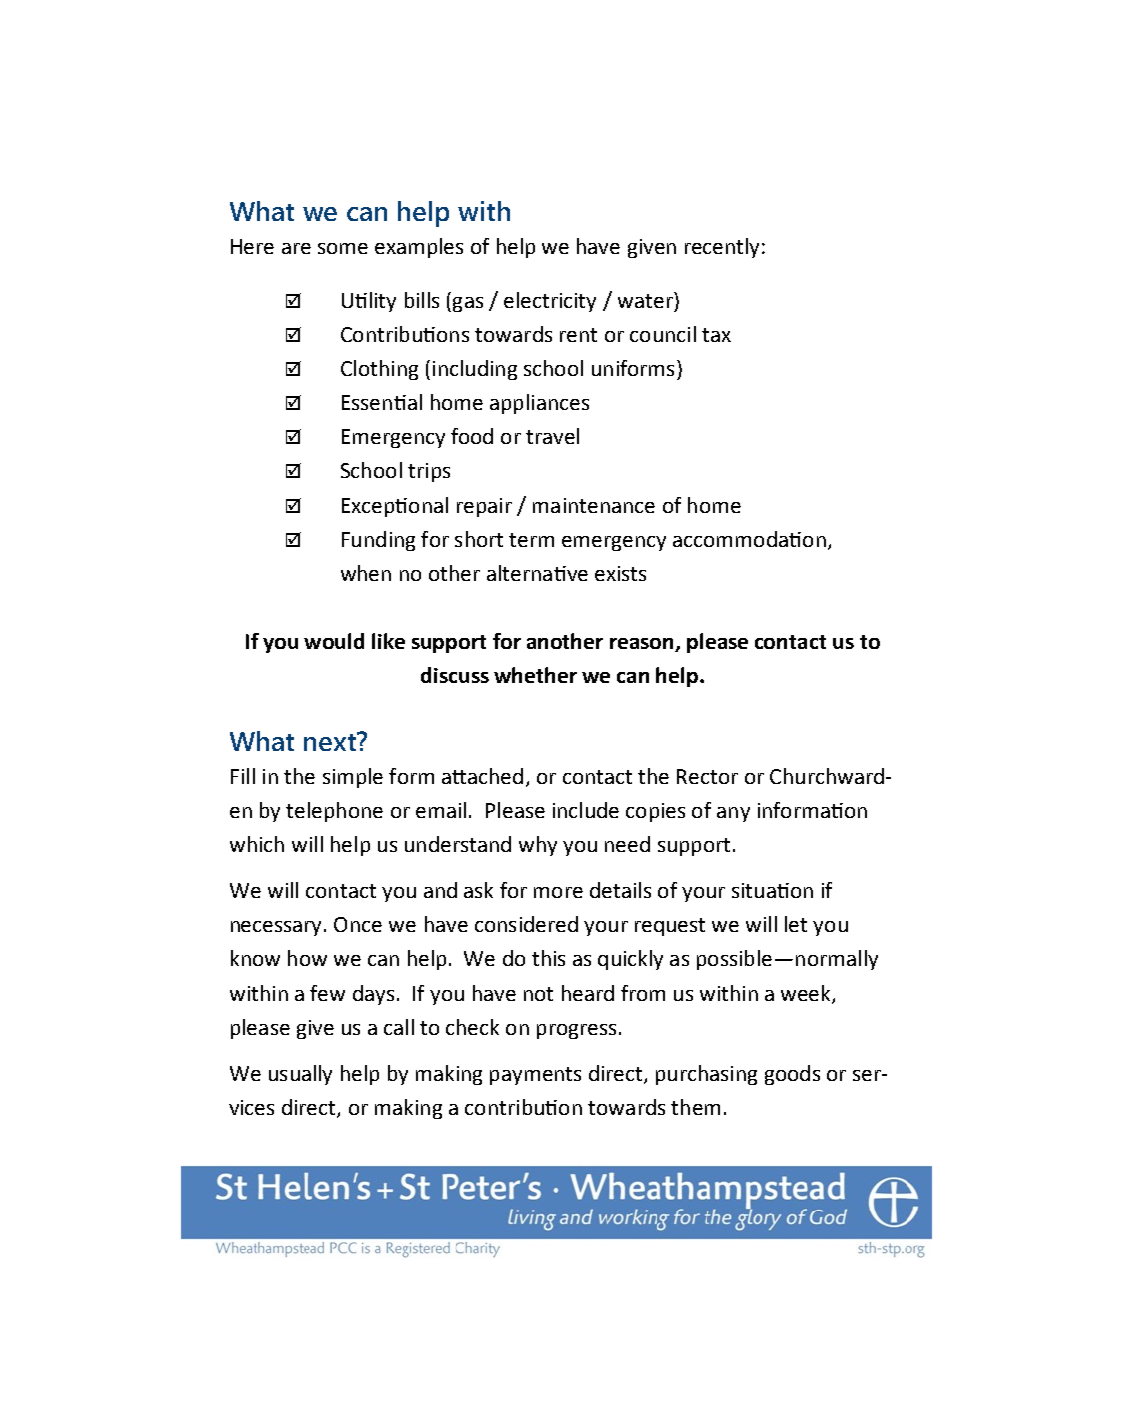 The width and height of the page is (1126, 1408). I want to click on electricity, so click(550, 302).
